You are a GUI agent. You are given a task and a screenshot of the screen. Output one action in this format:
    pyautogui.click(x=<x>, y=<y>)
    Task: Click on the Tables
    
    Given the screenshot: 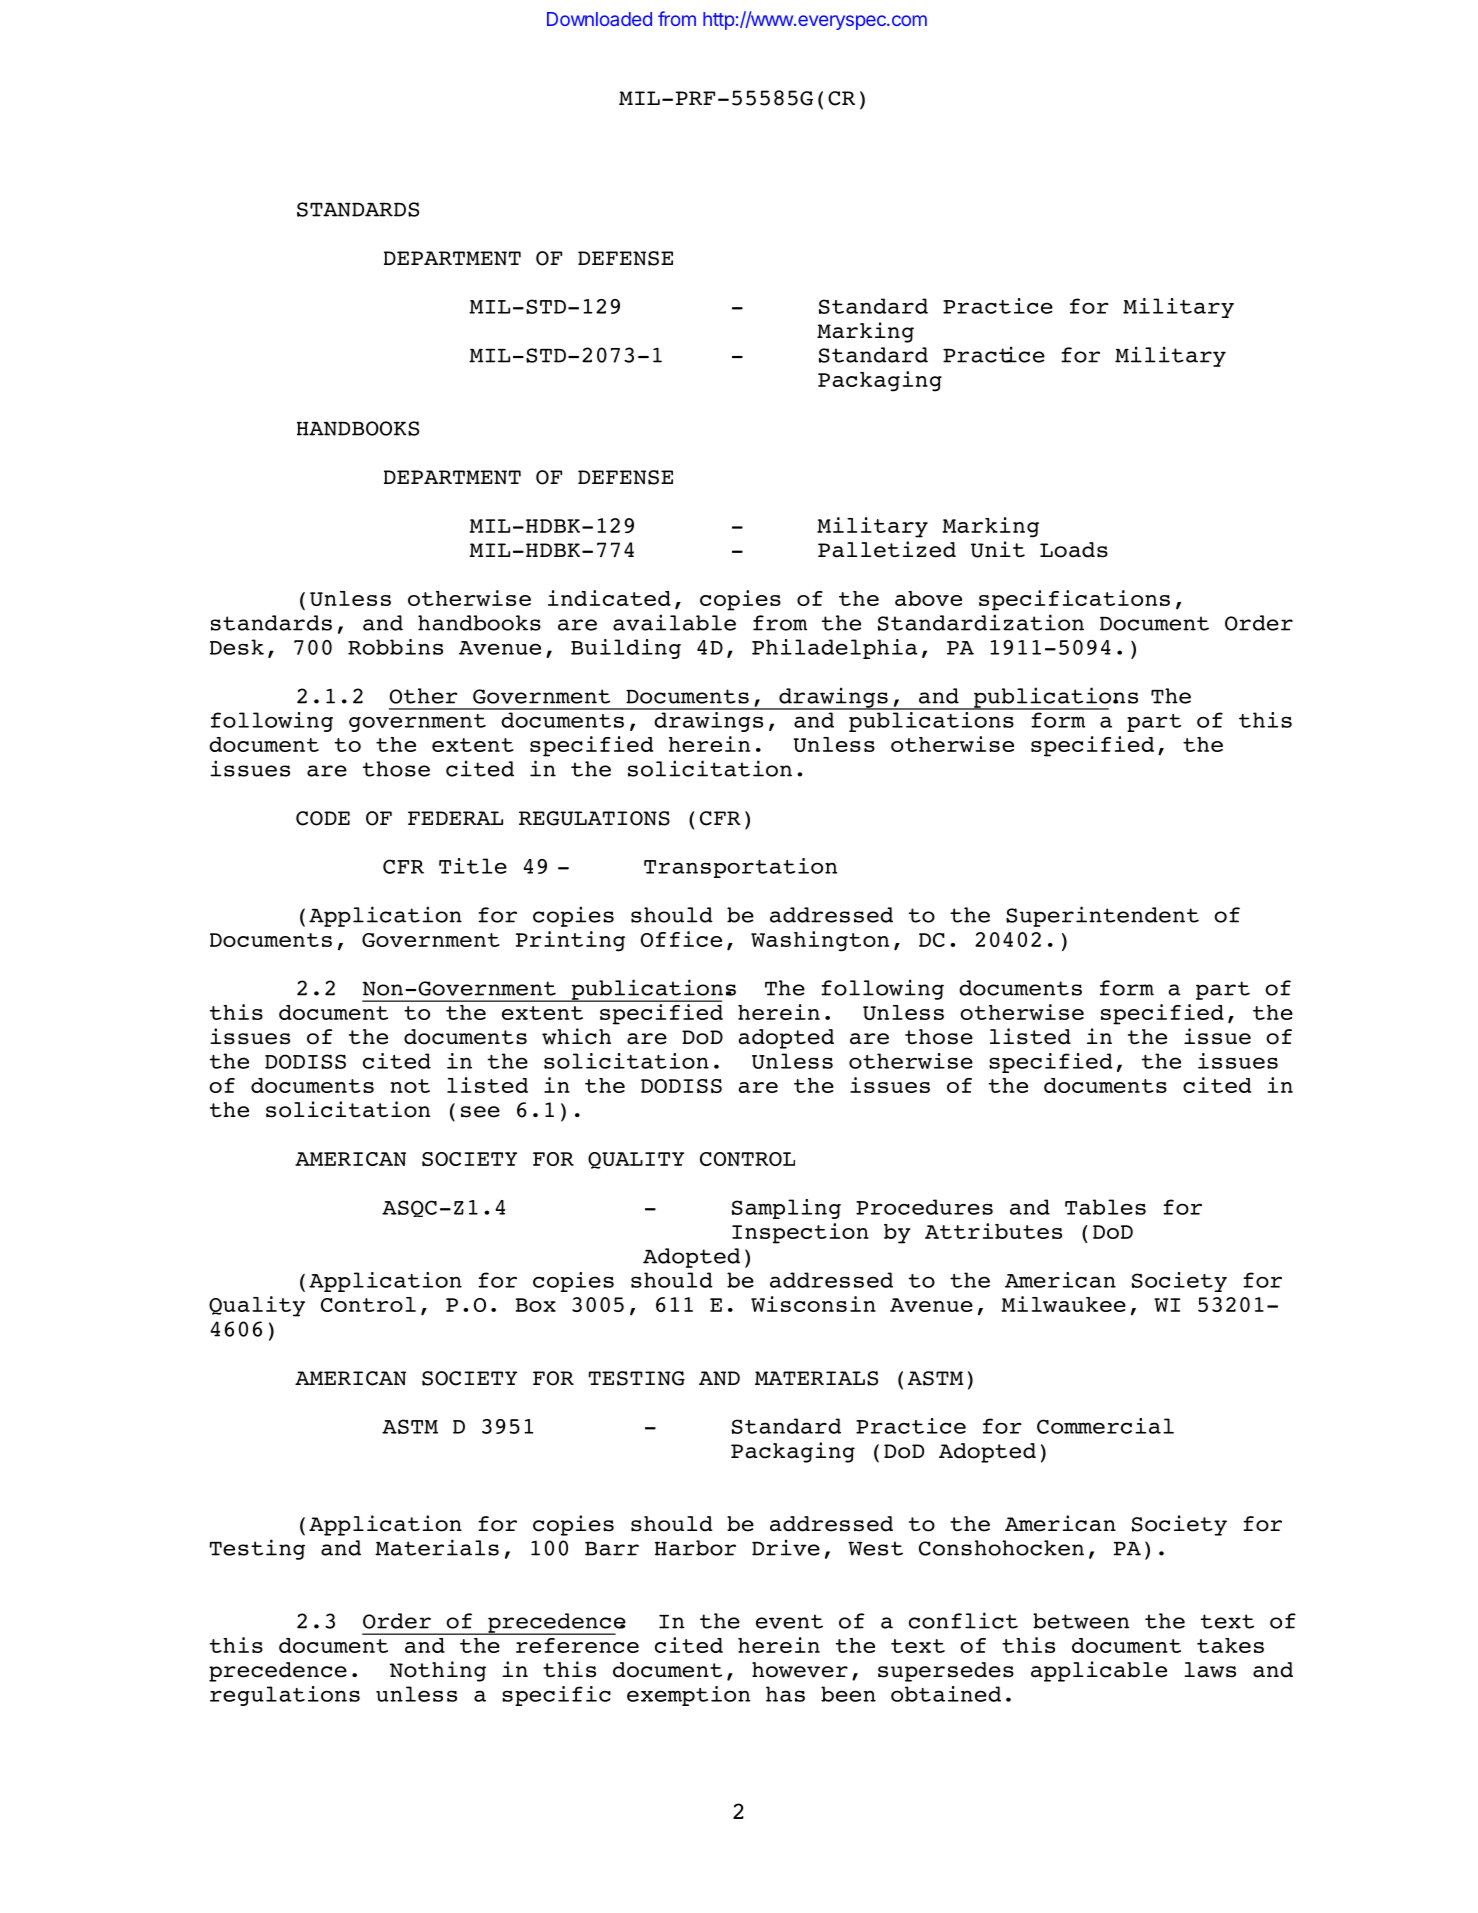 What is the action you would take?
    pyautogui.click(x=1105, y=1207)
